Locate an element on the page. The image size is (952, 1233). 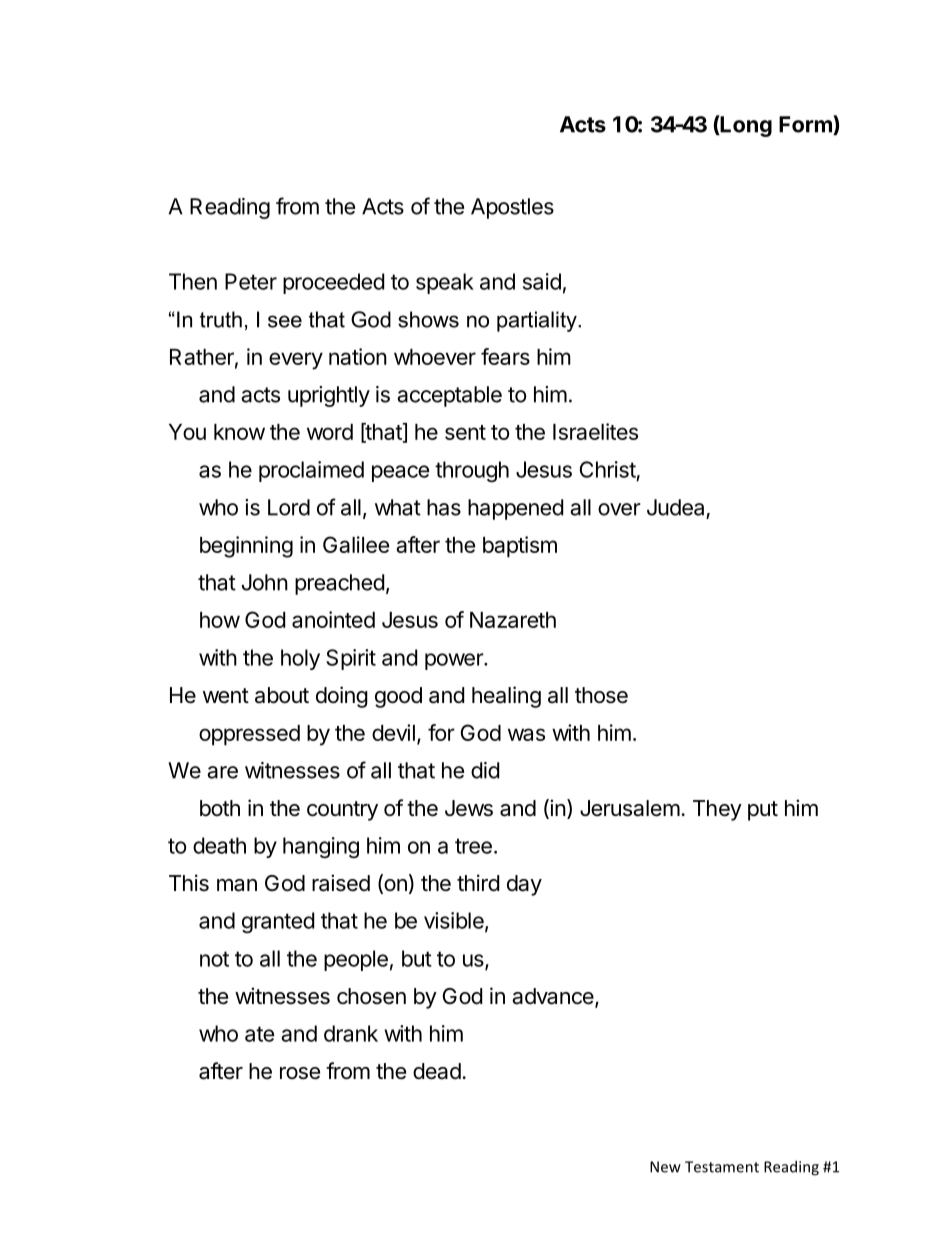
rose is located at coordinates (300, 1073).
